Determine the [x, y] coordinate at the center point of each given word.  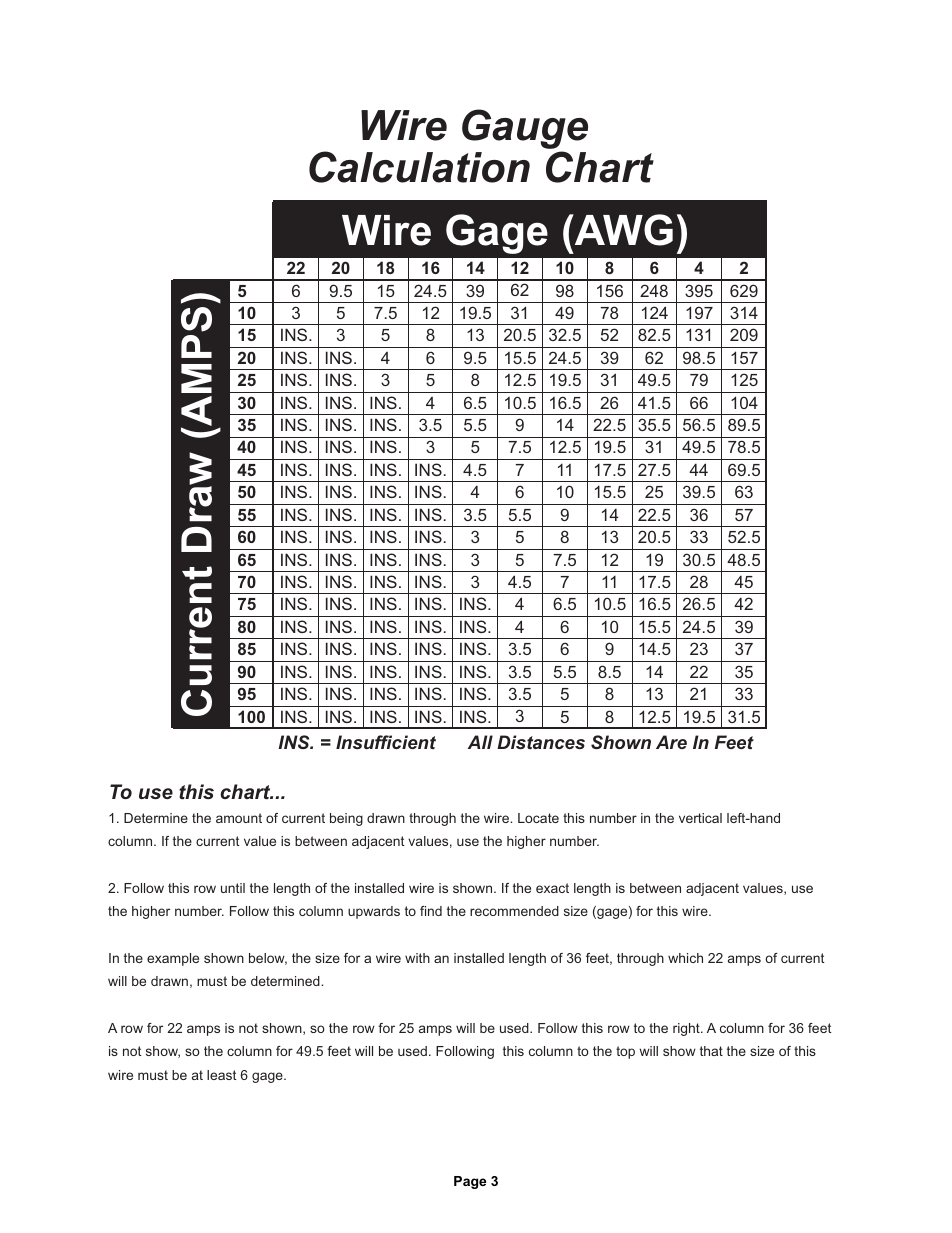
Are [671, 742]
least [221, 1075]
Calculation [419, 167]
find [431, 911]
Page [470, 1182]
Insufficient [386, 742]
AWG [623, 230]
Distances [541, 742]
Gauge [525, 130]
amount [239, 818]
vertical [700, 818]
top [625, 1052]
